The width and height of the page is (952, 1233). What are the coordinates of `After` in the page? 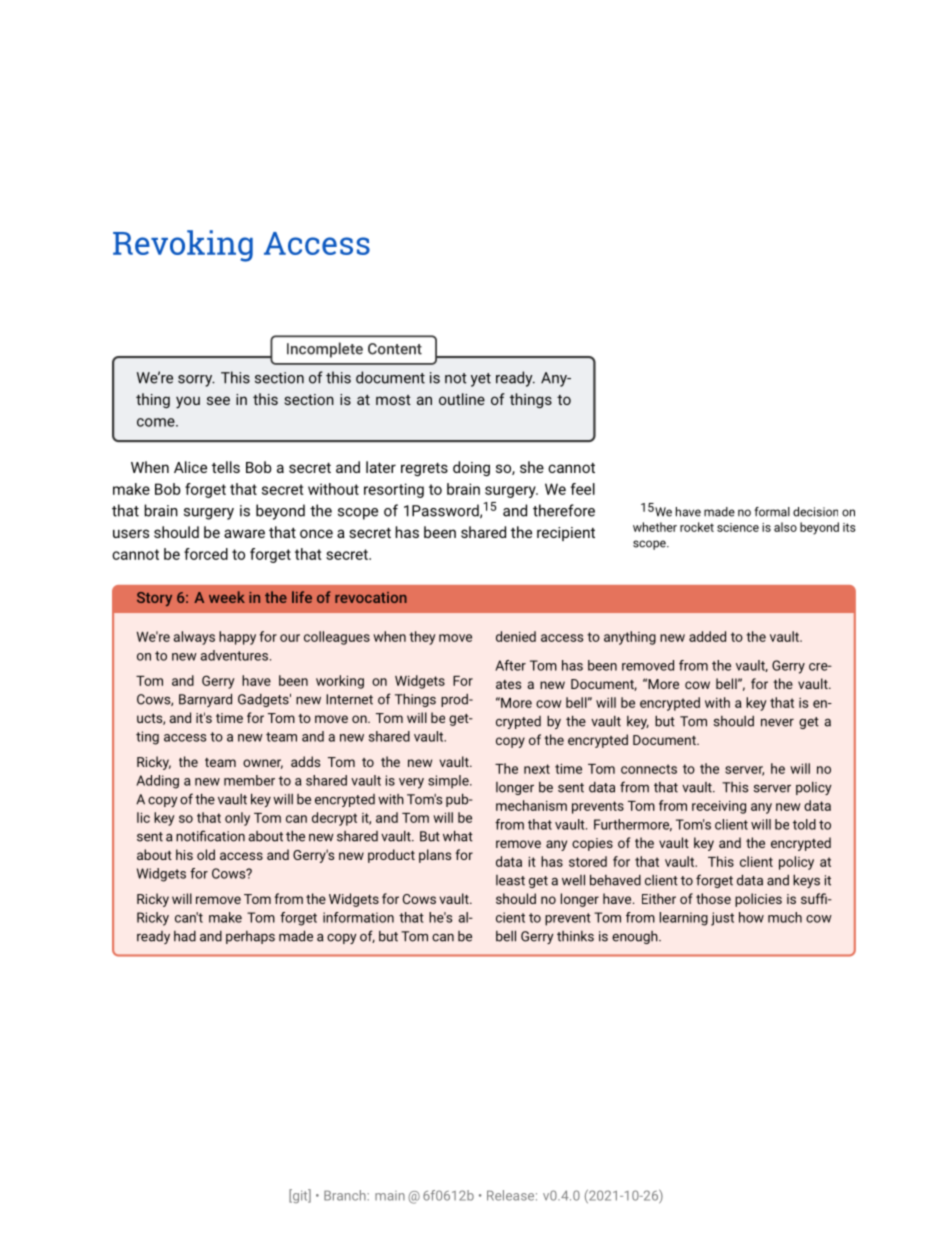 It's located at (510, 665).
